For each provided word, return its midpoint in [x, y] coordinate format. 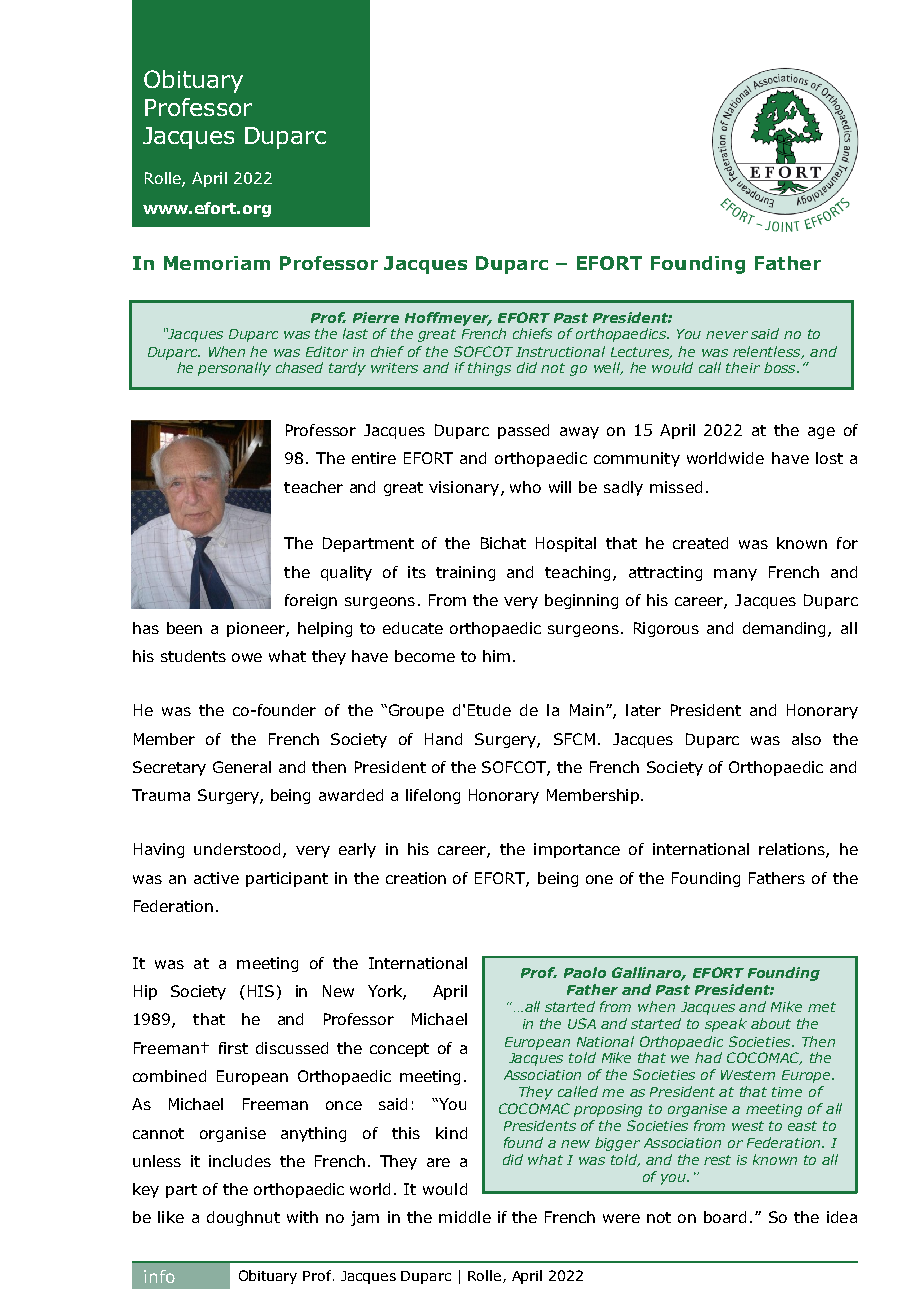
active [216, 878]
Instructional [560, 351]
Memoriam [217, 263]
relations [793, 850]
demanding [786, 629]
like [171, 1217]
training [465, 573]
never [727, 335]
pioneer [257, 629]
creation [416, 878]
